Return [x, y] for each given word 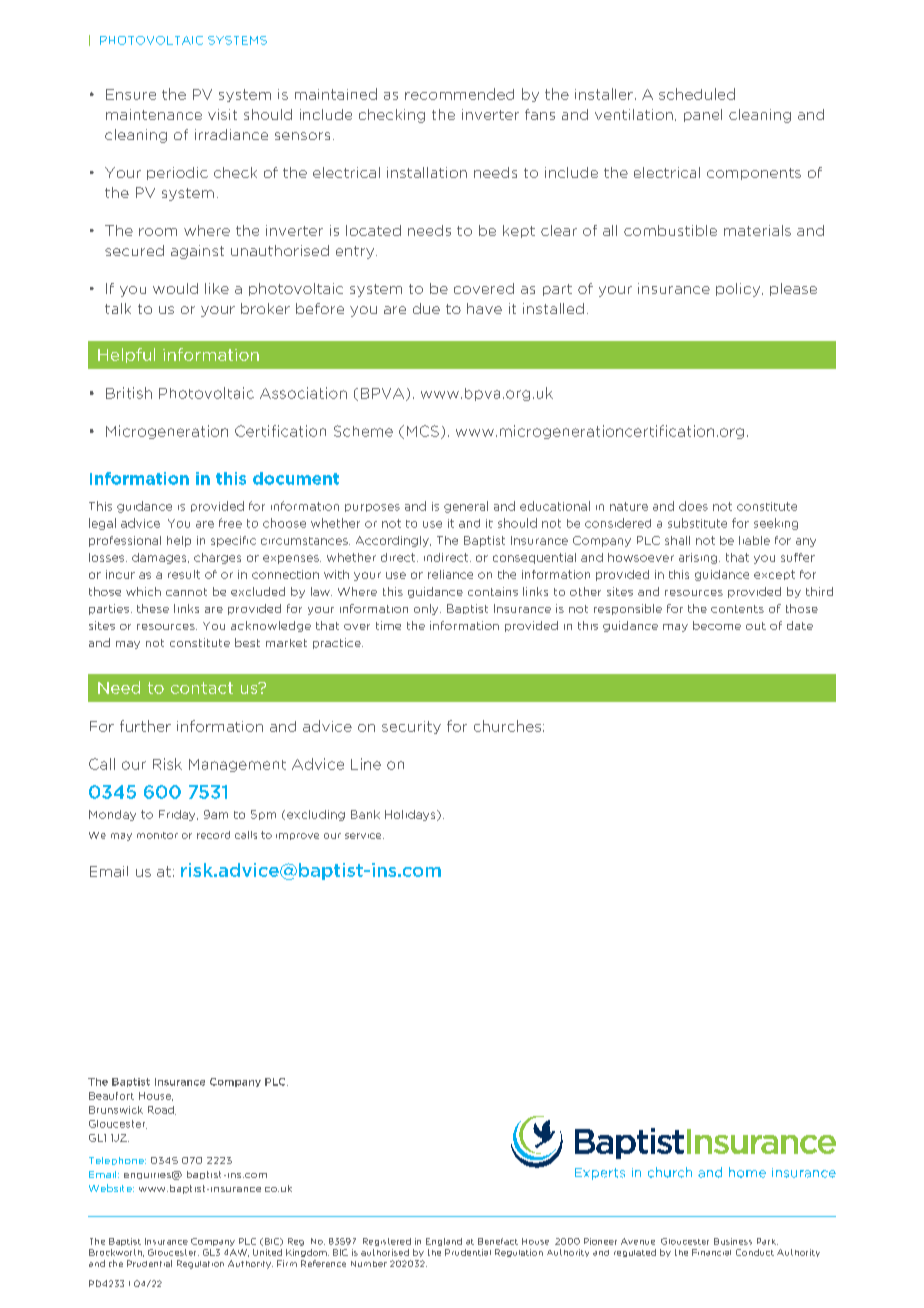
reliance [450, 574]
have [484, 308]
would [175, 288]
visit [222, 114]
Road [162, 1110]
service [364, 836]
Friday [178, 815]
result [184, 574]
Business [733, 1241]
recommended [459, 94]
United [267, 1252]
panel [703, 115]
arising [699, 558]
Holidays [411, 815]
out [756, 626]
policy [739, 290]
